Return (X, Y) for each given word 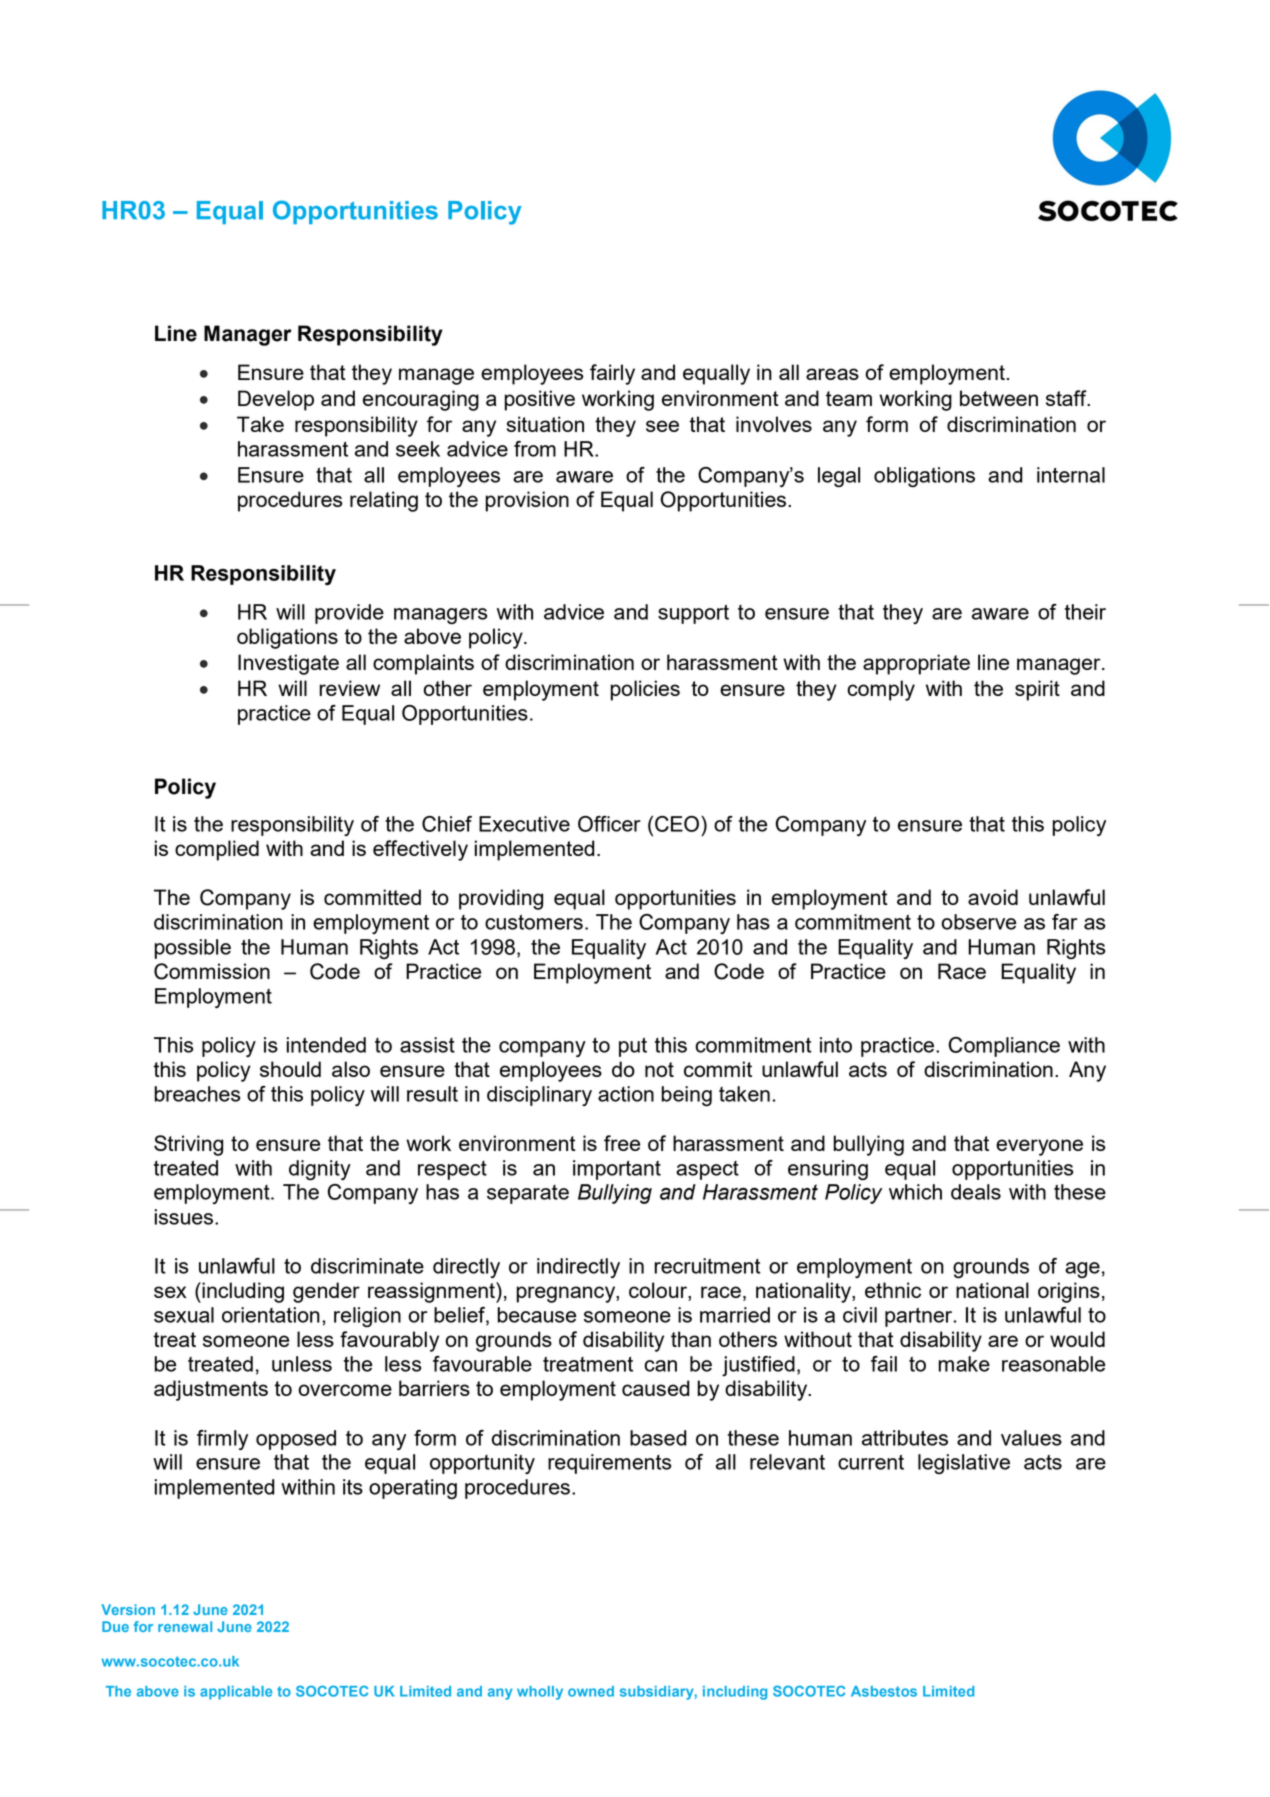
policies (645, 690)
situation (545, 424)
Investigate (288, 664)
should (290, 1069)
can (660, 1366)
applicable (236, 1693)
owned (591, 1691)
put (633, 1047)
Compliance (1004, 1047)
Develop (276, 400)
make (964, 1364)
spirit (1037, 690)
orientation (271, 1315)
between (999, 398)
